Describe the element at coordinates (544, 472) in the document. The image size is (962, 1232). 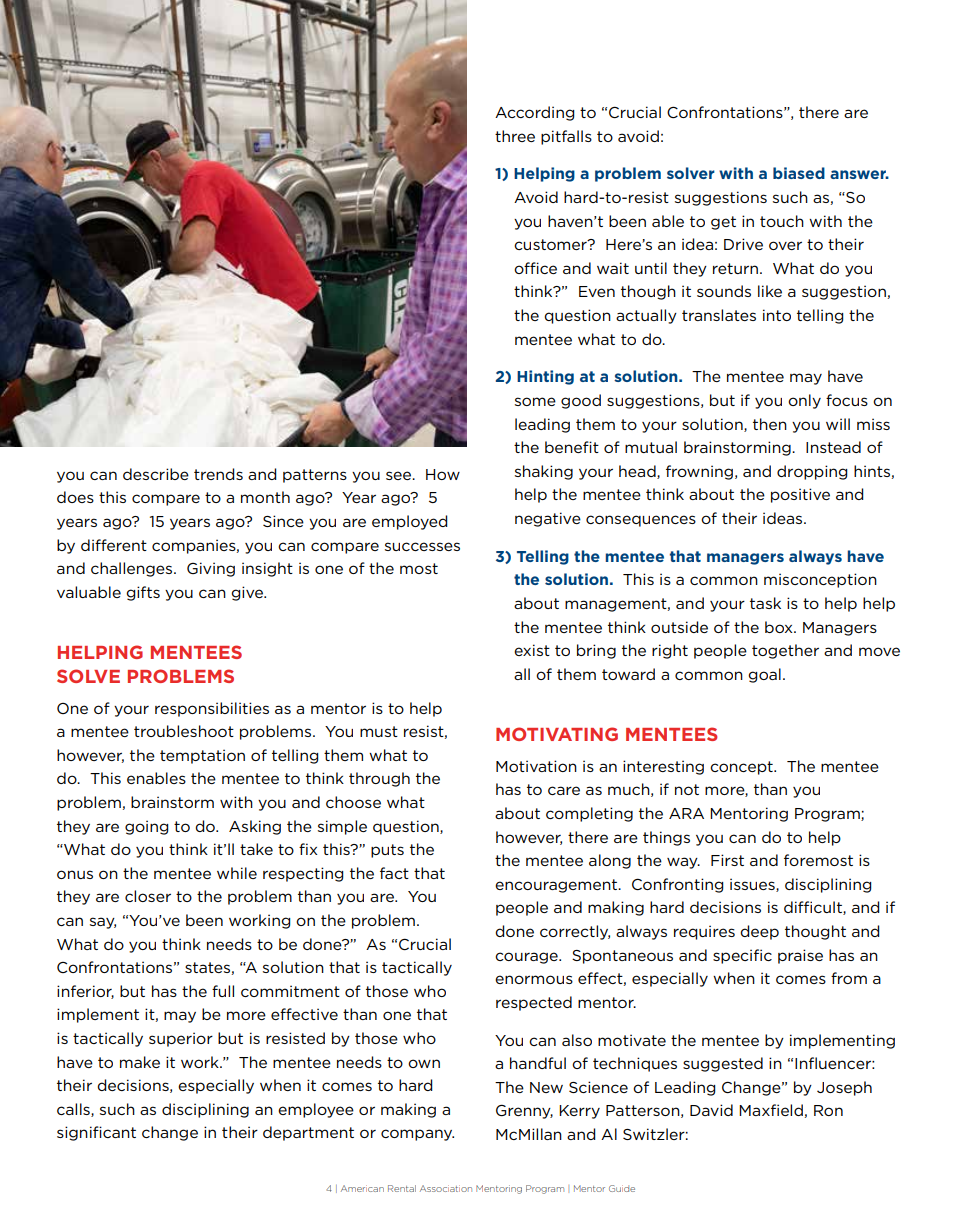
I see `shaking` at that location.
